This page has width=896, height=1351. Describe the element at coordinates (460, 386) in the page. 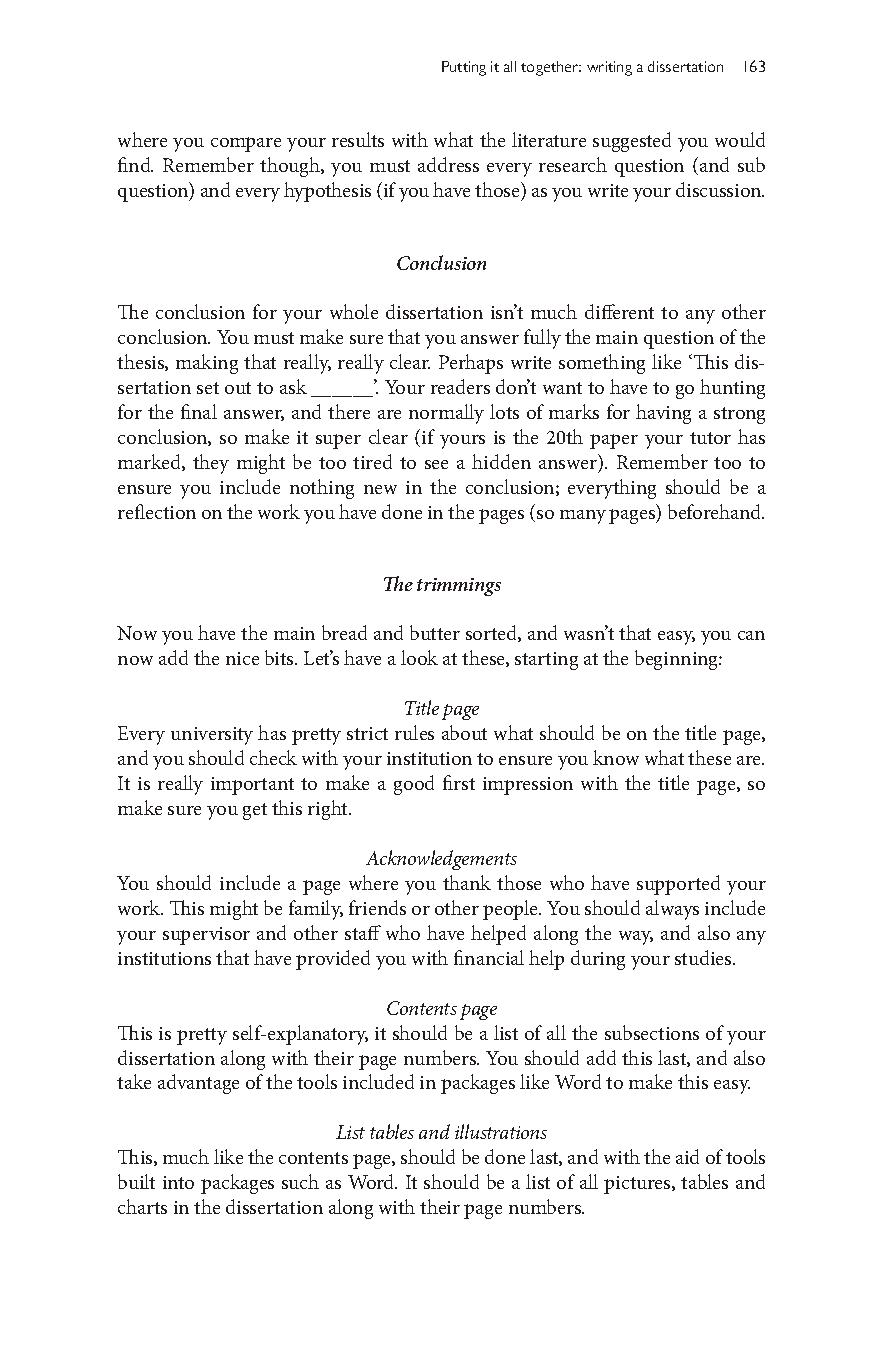

I see `readers` at that location.
